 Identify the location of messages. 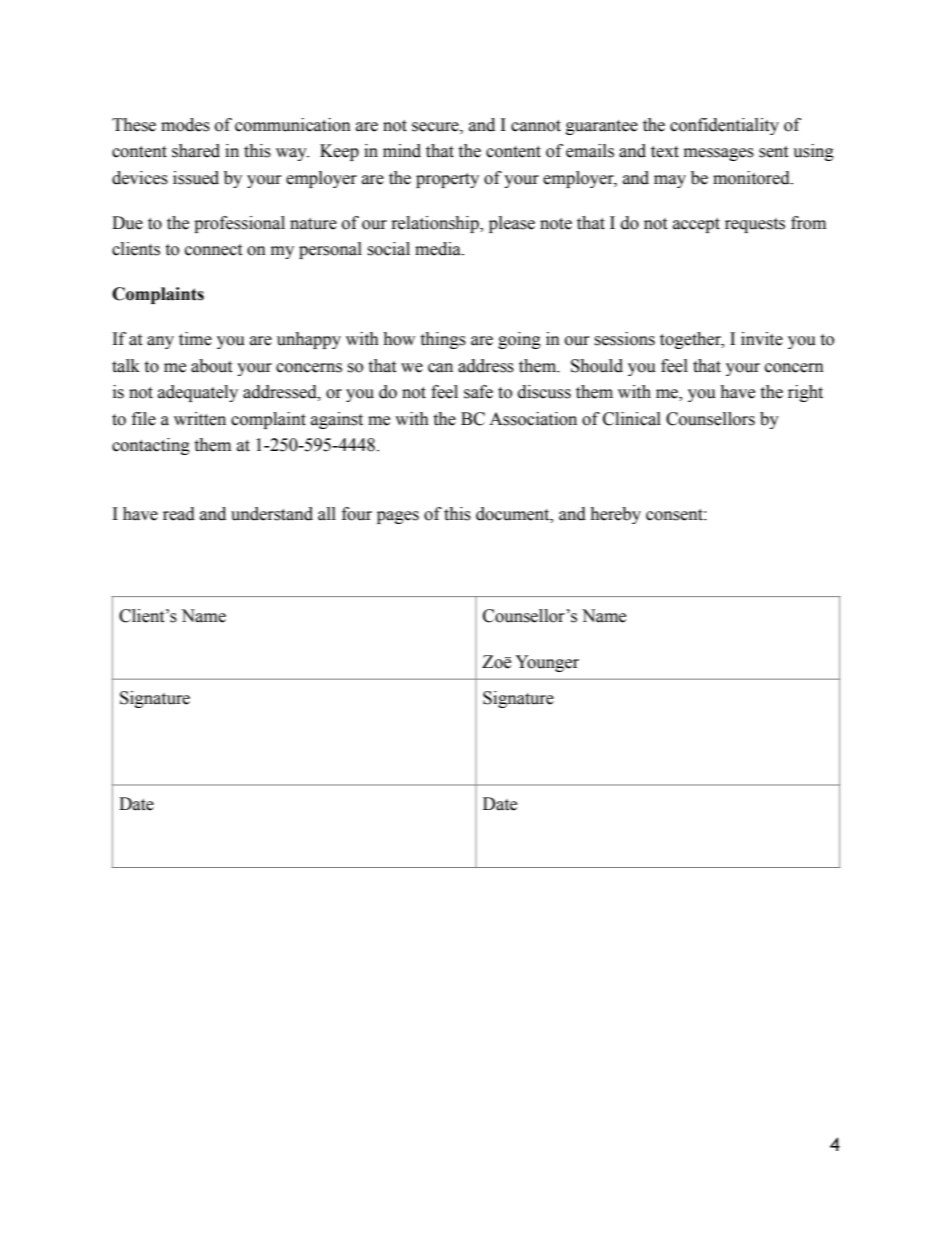
(719, 154).
